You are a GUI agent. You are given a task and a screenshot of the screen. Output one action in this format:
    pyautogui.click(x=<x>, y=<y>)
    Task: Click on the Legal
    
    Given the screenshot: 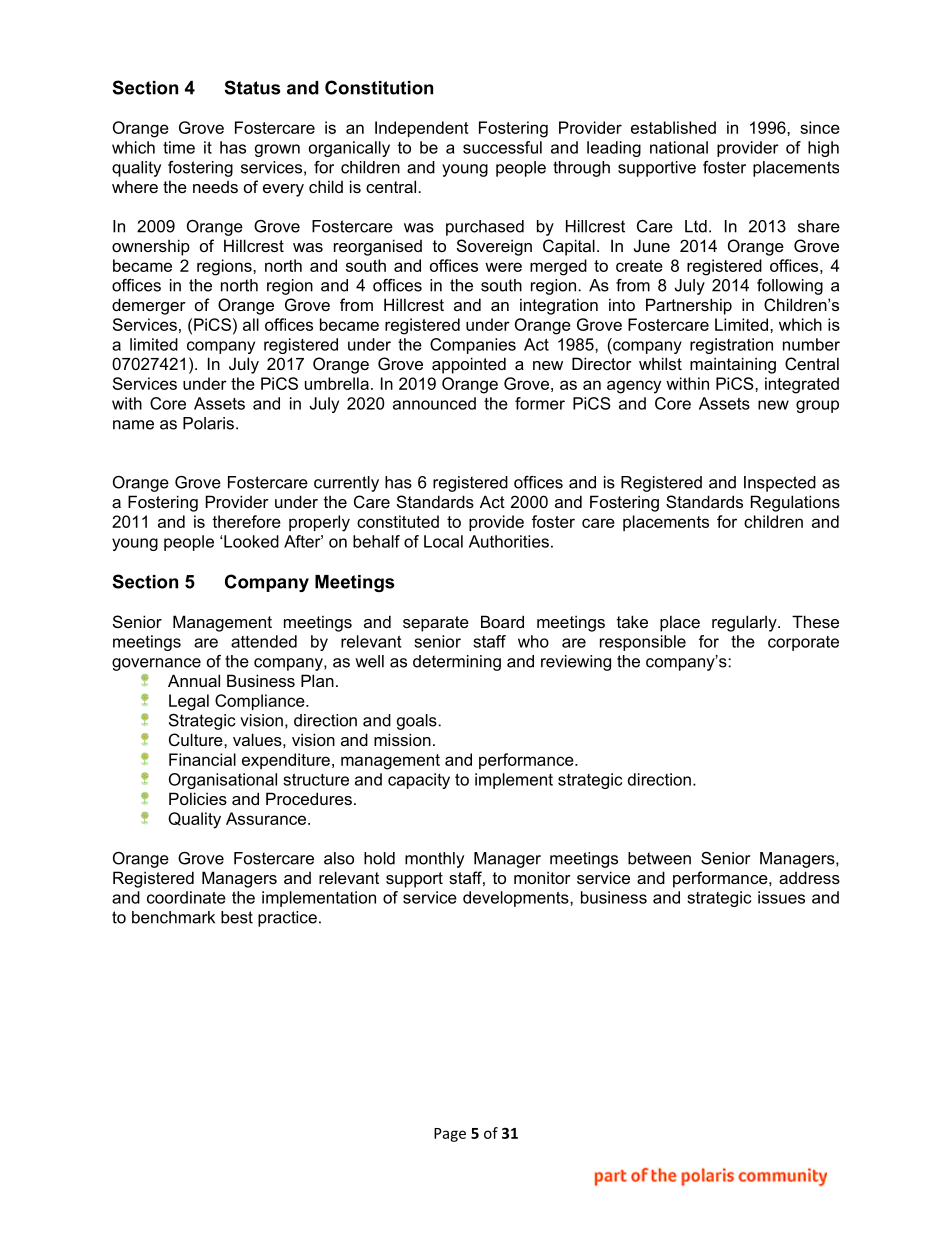 What is the action you would take?
    pyautogui.click(x=189, y=702)
